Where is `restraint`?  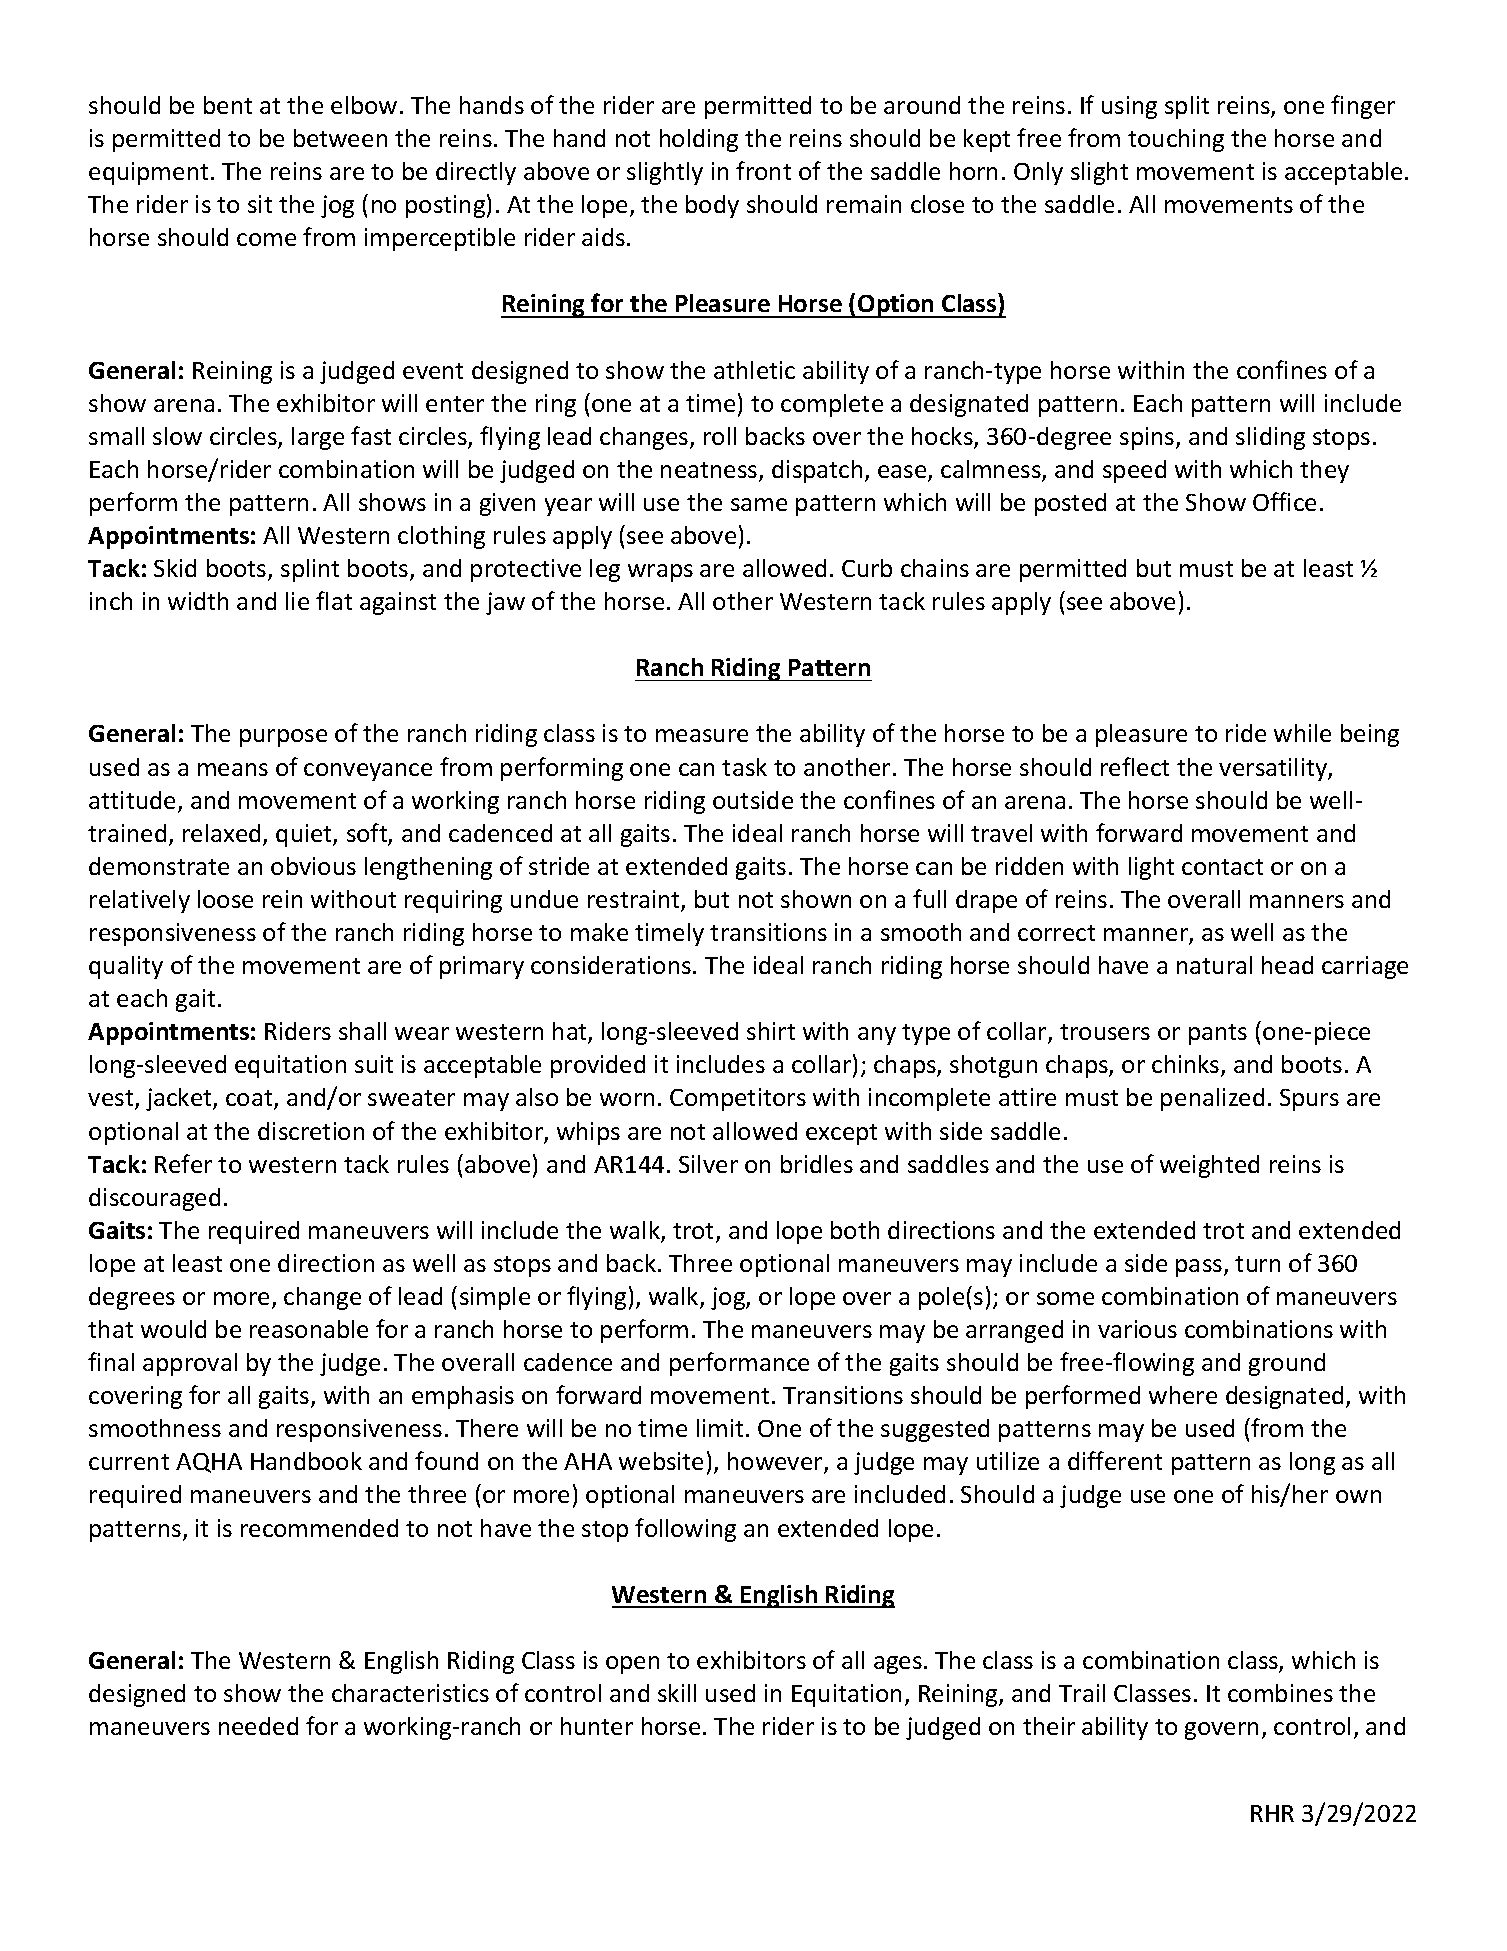
restraint is located at coordinates (635, 900).
